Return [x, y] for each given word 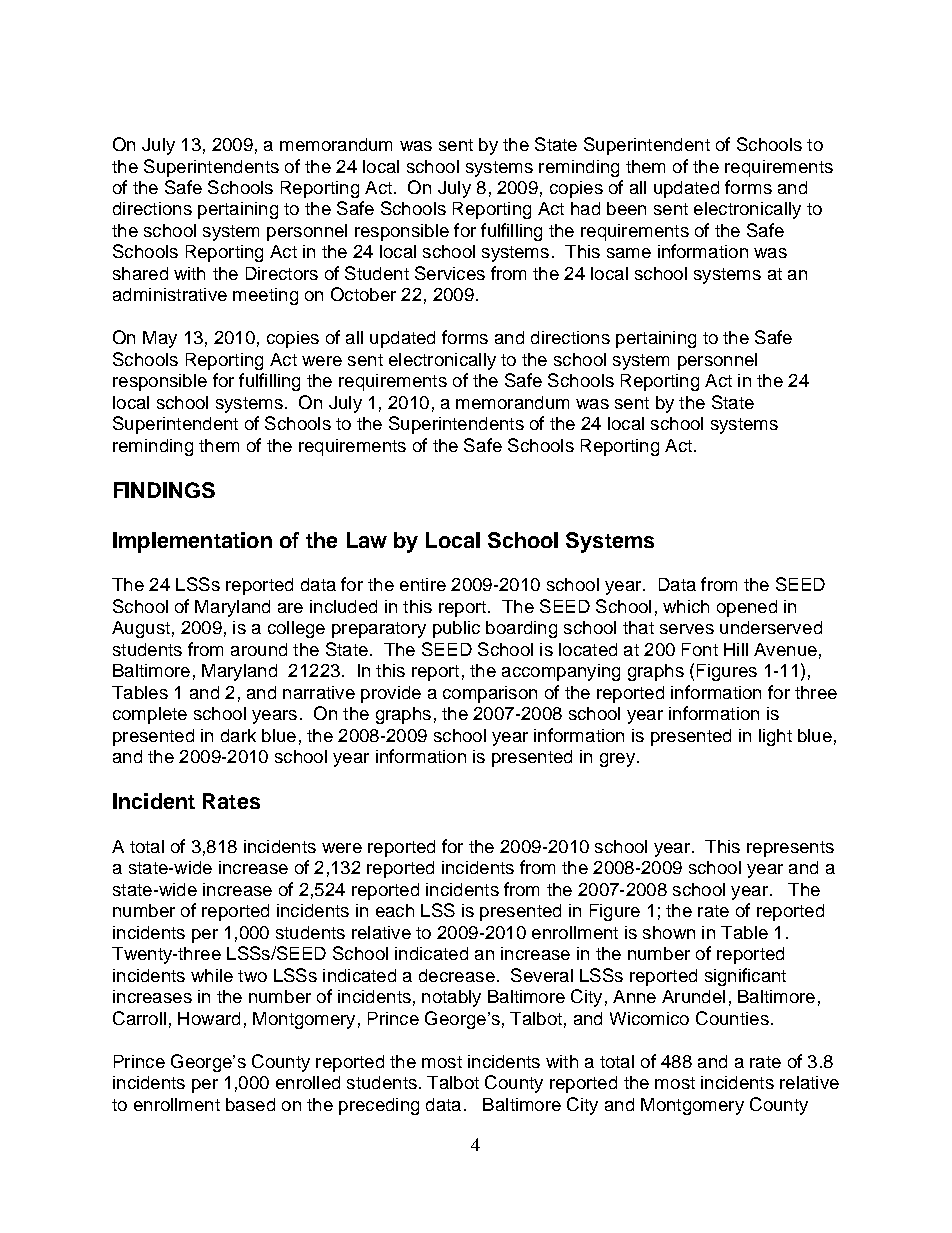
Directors [282, 273]
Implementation [192, 542]
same [629, 253]
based [250, 1104]
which [686, 606]
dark [238, 735]
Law [367, 540]
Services [450, 273]
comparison [490, 694]
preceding [379, 1106]
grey [617, 760]
